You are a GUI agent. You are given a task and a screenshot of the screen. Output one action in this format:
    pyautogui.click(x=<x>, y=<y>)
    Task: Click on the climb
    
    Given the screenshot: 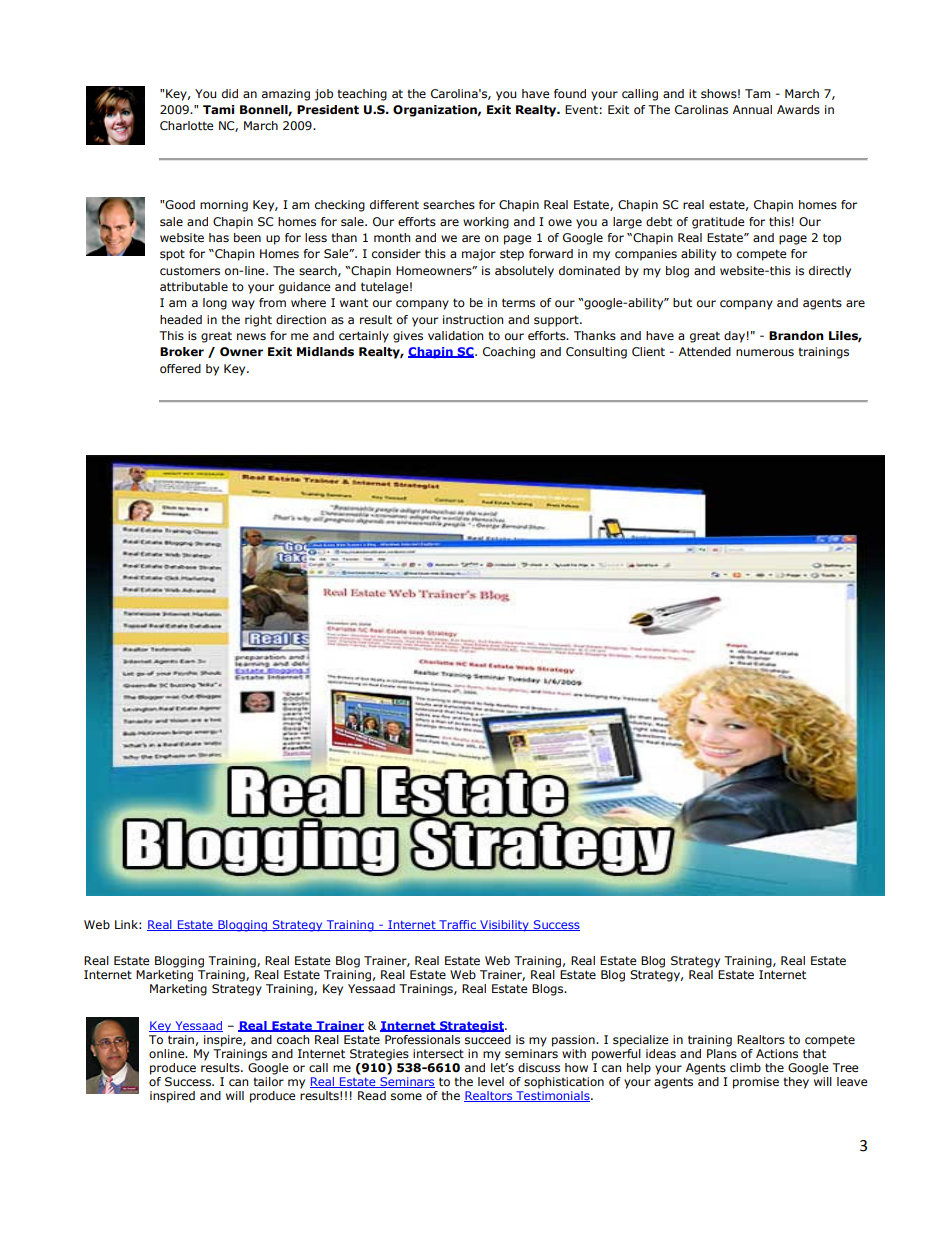 What is the action you would take?
    pyautogui.click(x=745, y=1067)
